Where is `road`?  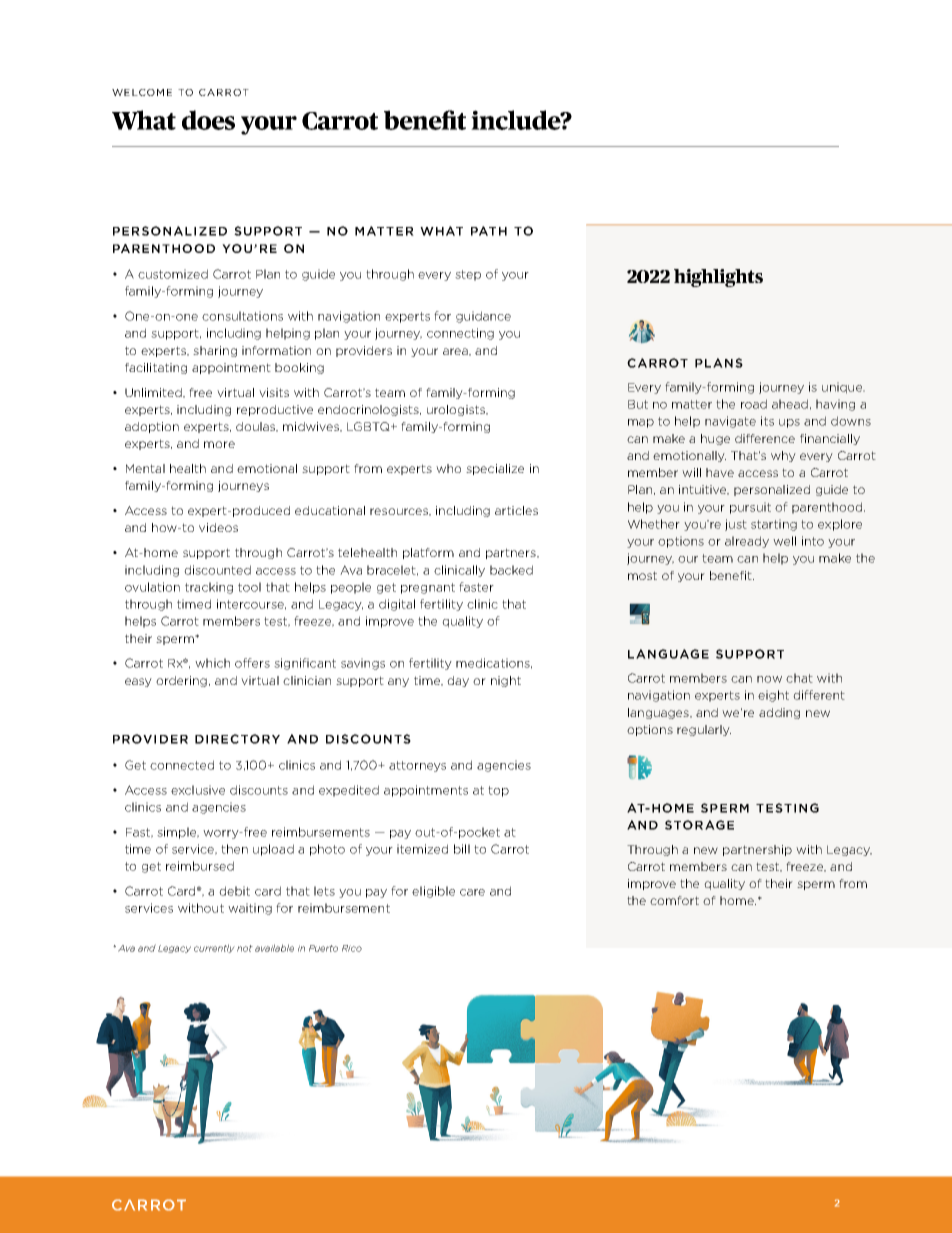 road is located at coordinates (754, 404).
